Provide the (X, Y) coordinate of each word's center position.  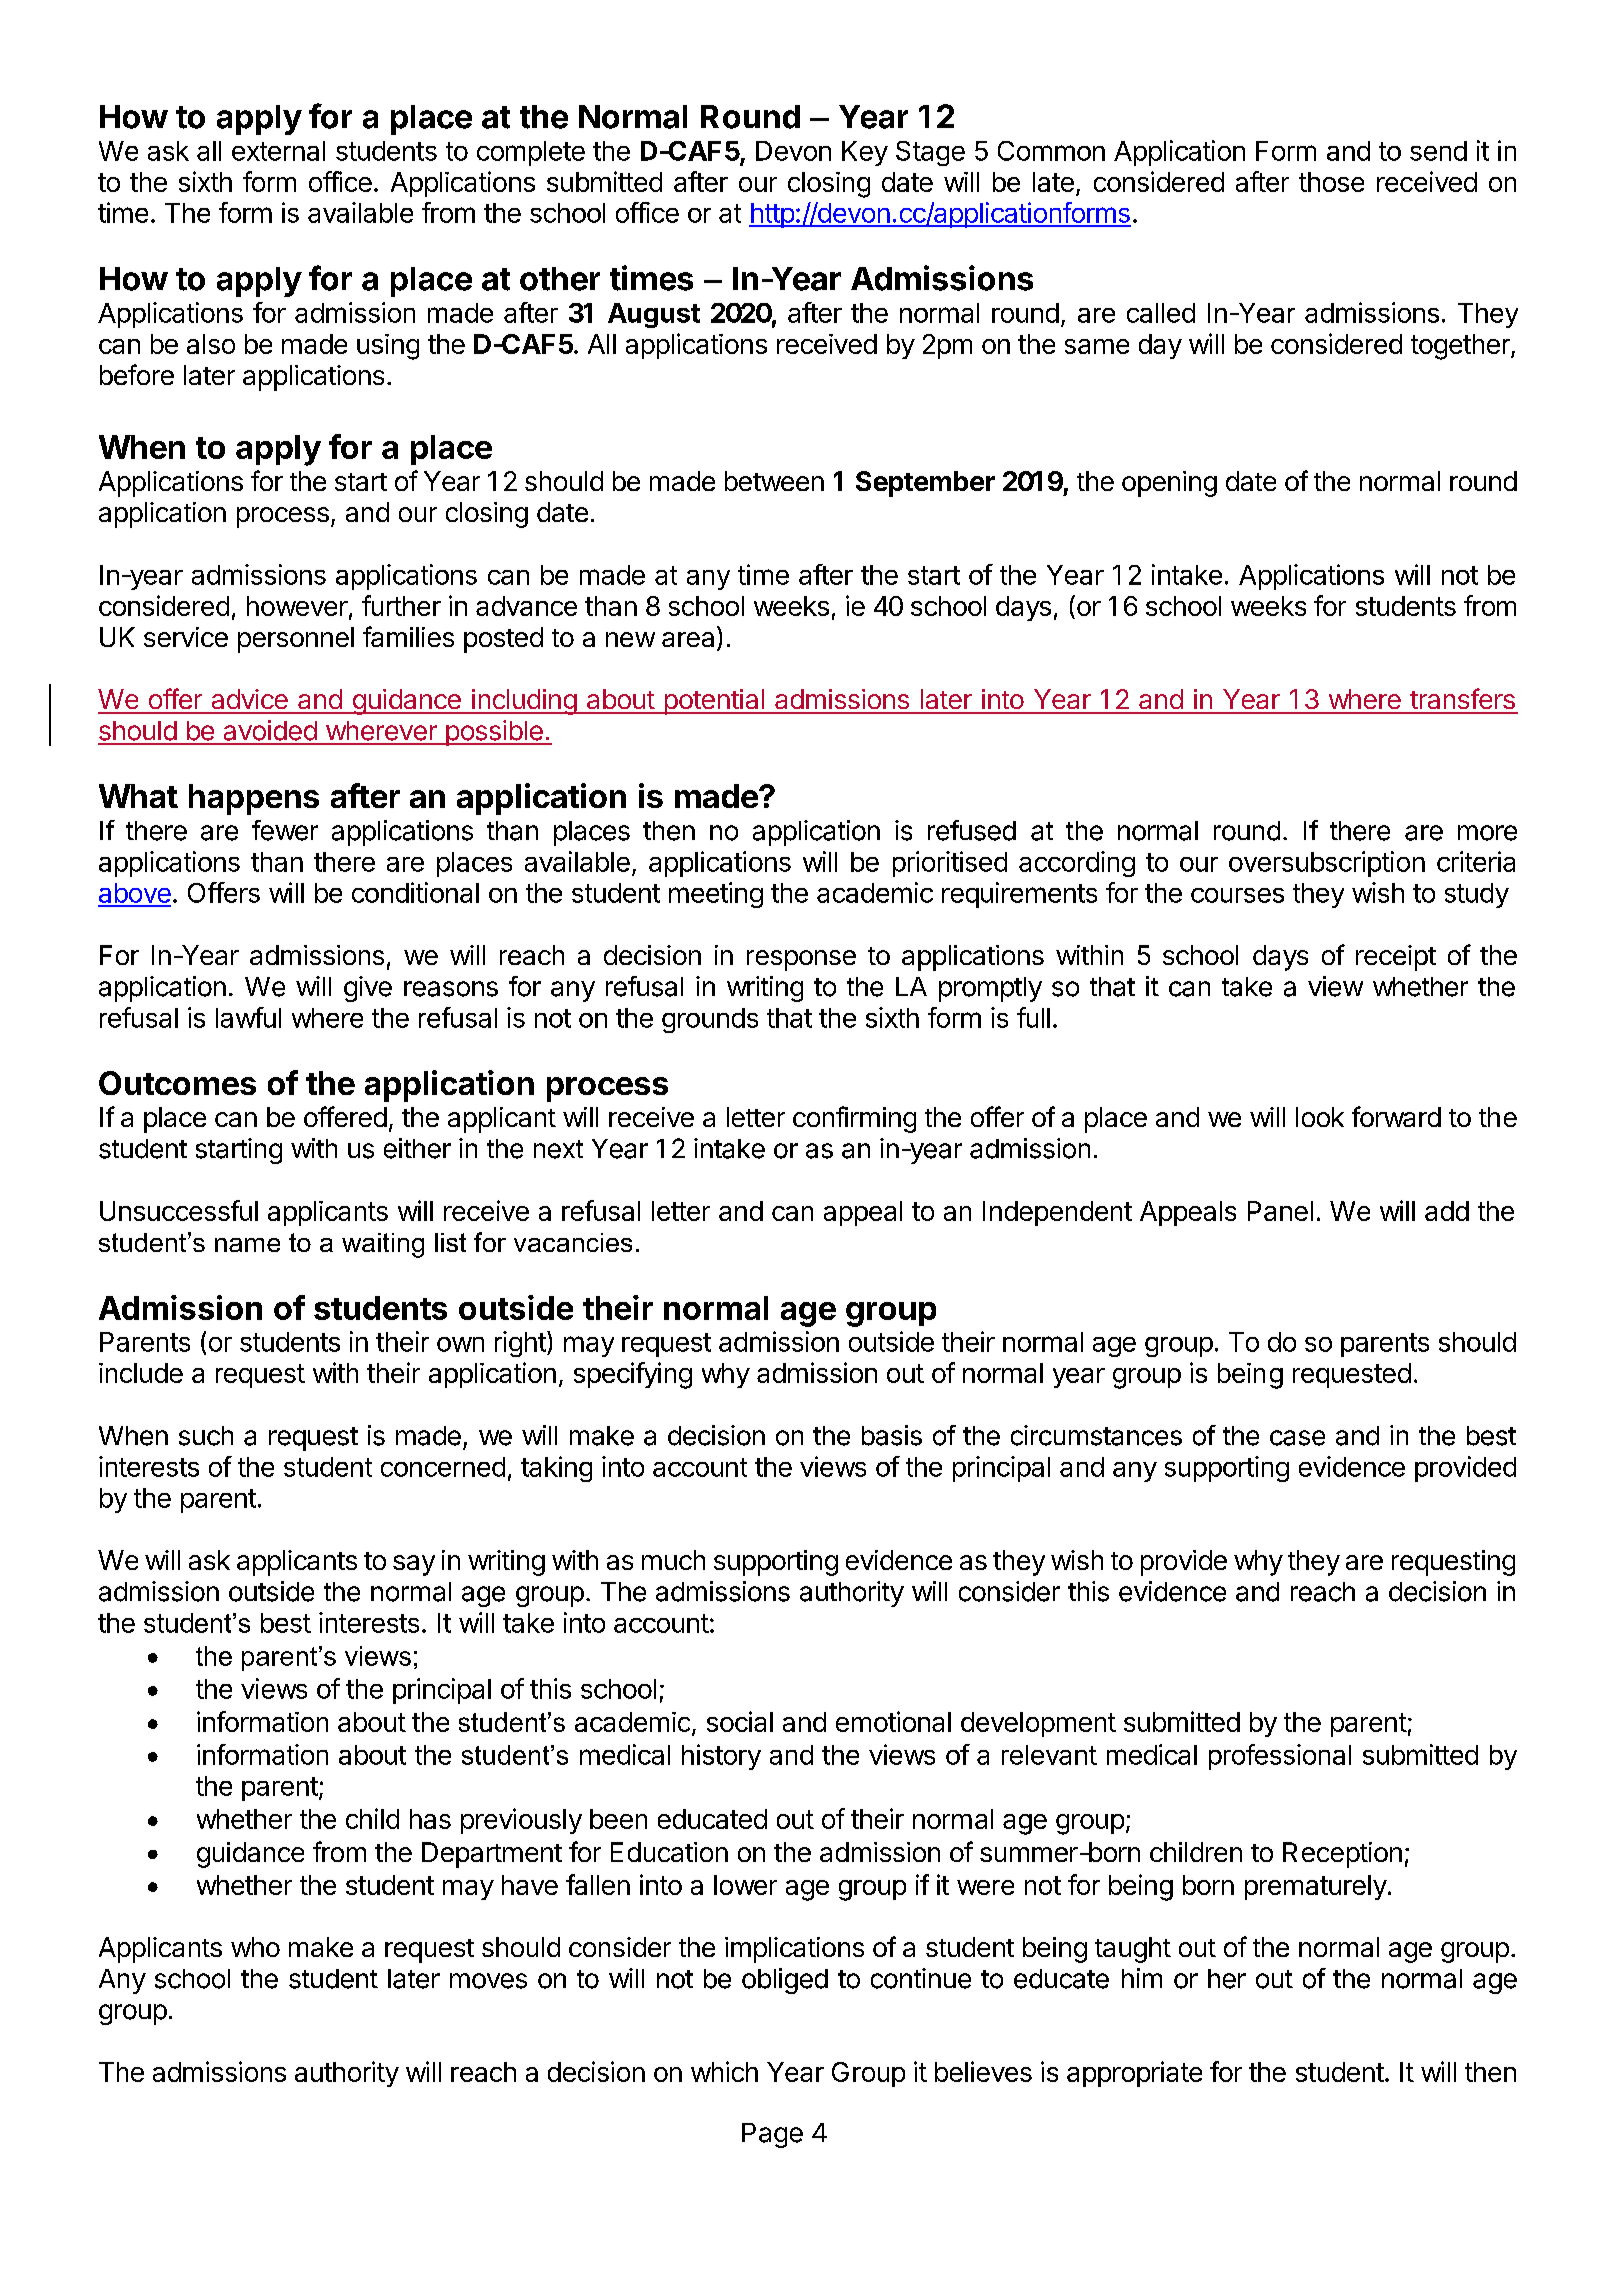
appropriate (1134, 2074)
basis (892, 1435)
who (255, 1947)
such (206, 1436)
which (724, 2071)
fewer (285, 830)
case (1297, 1438)
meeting (716, 895)
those (1331, 182)
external (278, 151)
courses (1237, 895)
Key (865, 153)
